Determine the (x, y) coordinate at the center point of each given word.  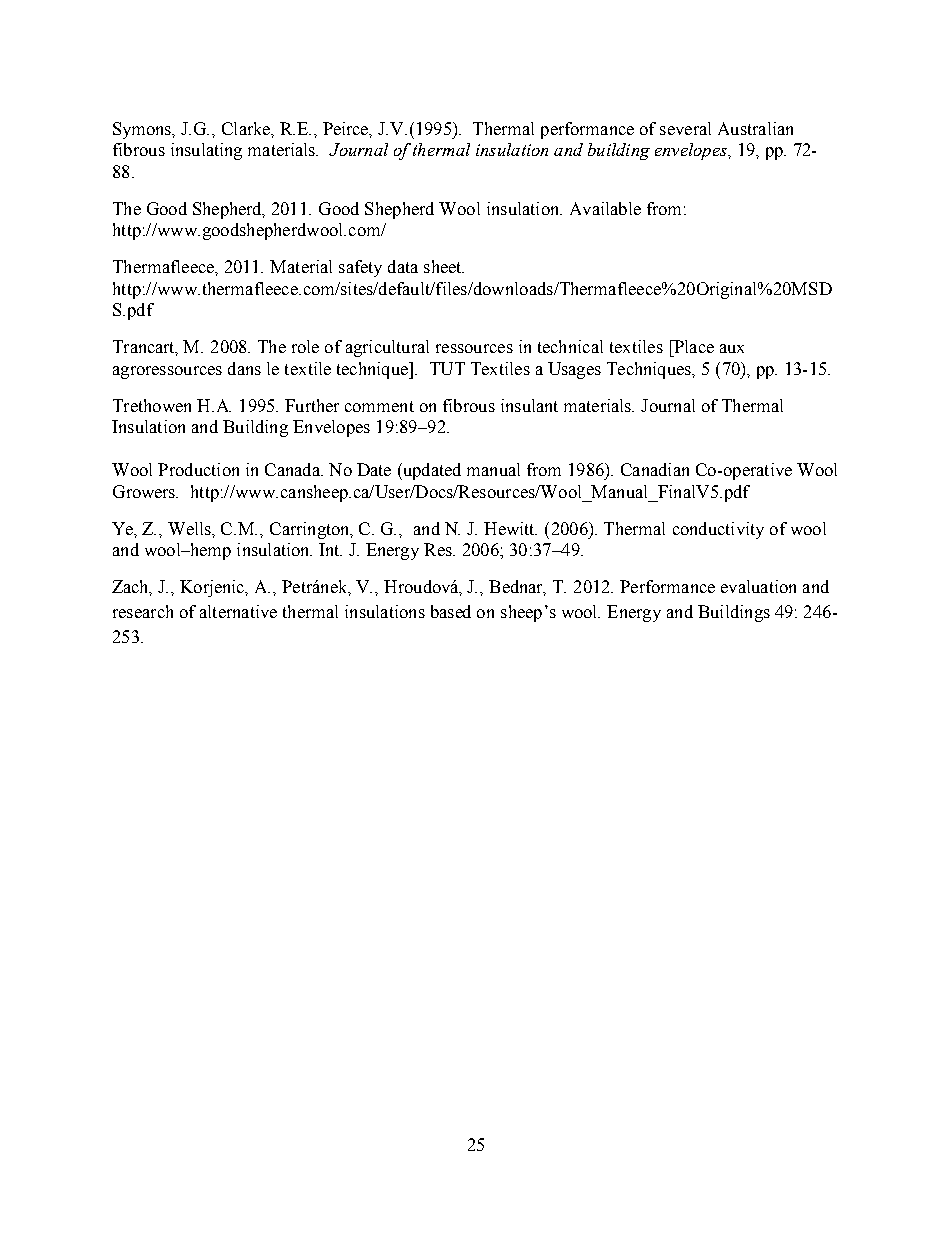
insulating (206, 151)
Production (198, 469)
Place (693, 346)
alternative (238, 611)
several (685, 128)
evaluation (758, 586)
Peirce (347, 129)
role (305, 346)
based (451, 611)
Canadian (655, 469)
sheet (444, 266)
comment (379, 406)
